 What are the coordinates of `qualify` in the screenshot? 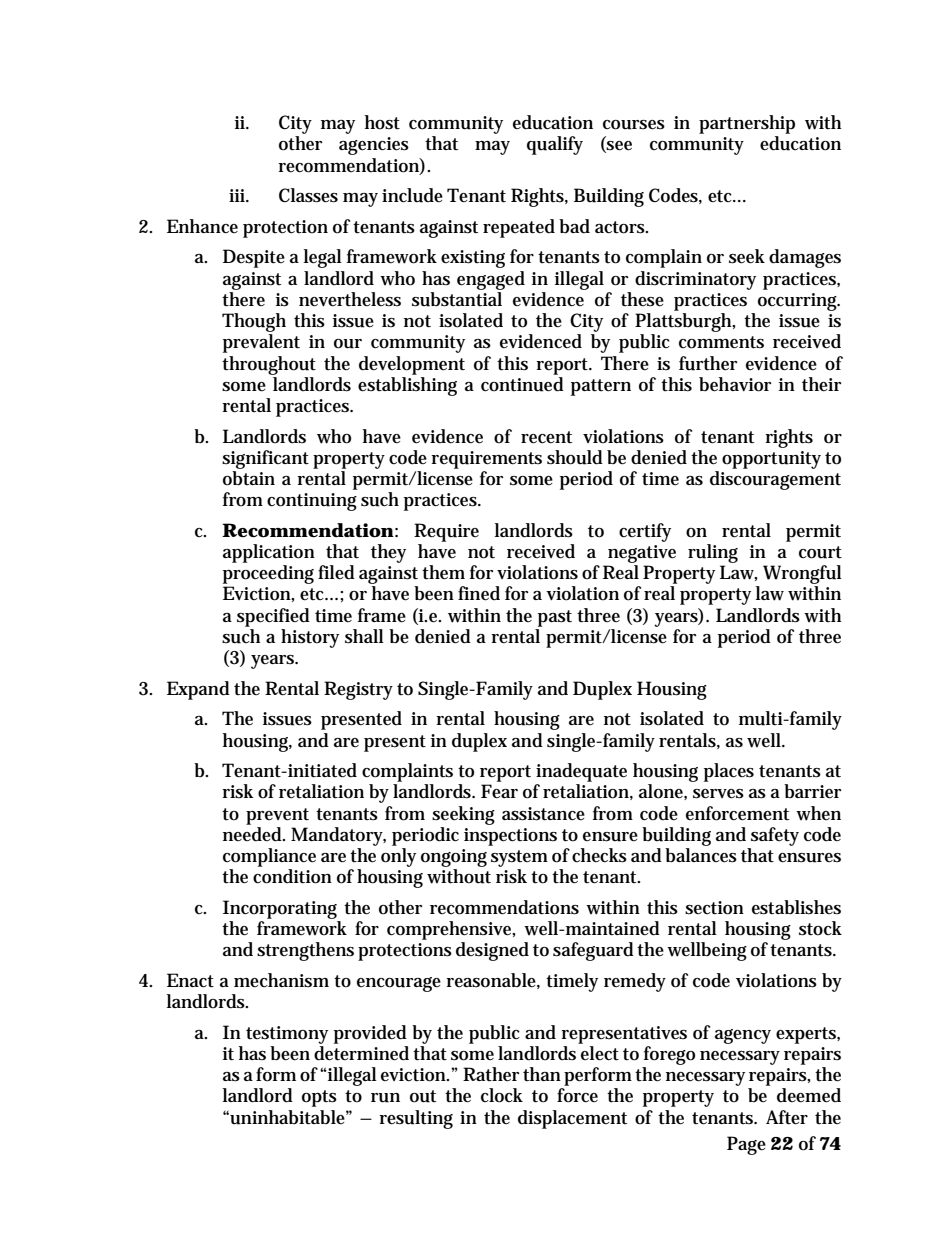 It's located at (555, 145).
